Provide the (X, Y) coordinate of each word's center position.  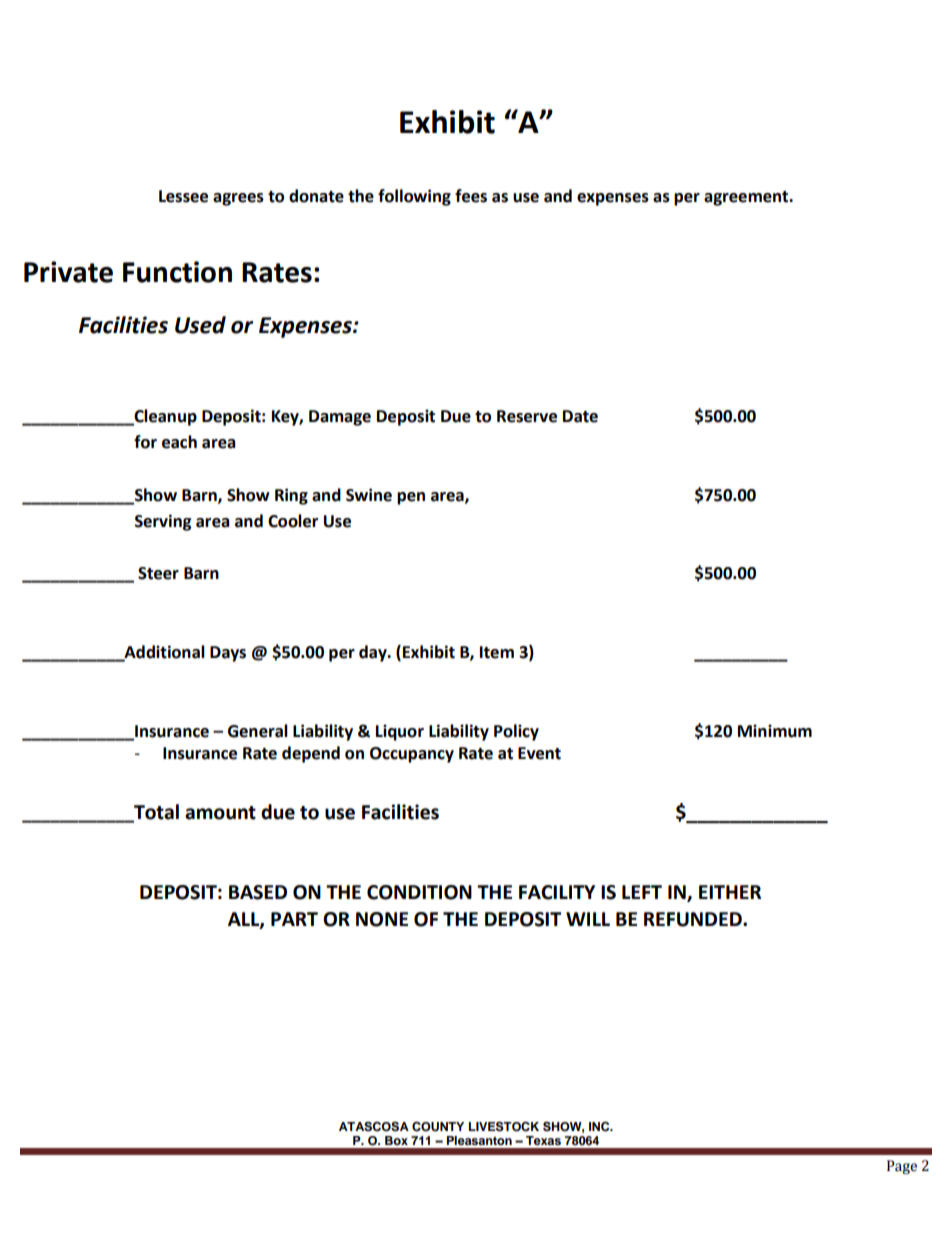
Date (580, 416)
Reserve (527, 416)
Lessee (183, 196)
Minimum (775, 731)
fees (471, 196)
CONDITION (419, 892)
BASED (258, 892)
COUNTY (438, 1126)
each (179, 442)
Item (497, 652)
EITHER (730, 892)
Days (228, 654)
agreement (747, 198)
